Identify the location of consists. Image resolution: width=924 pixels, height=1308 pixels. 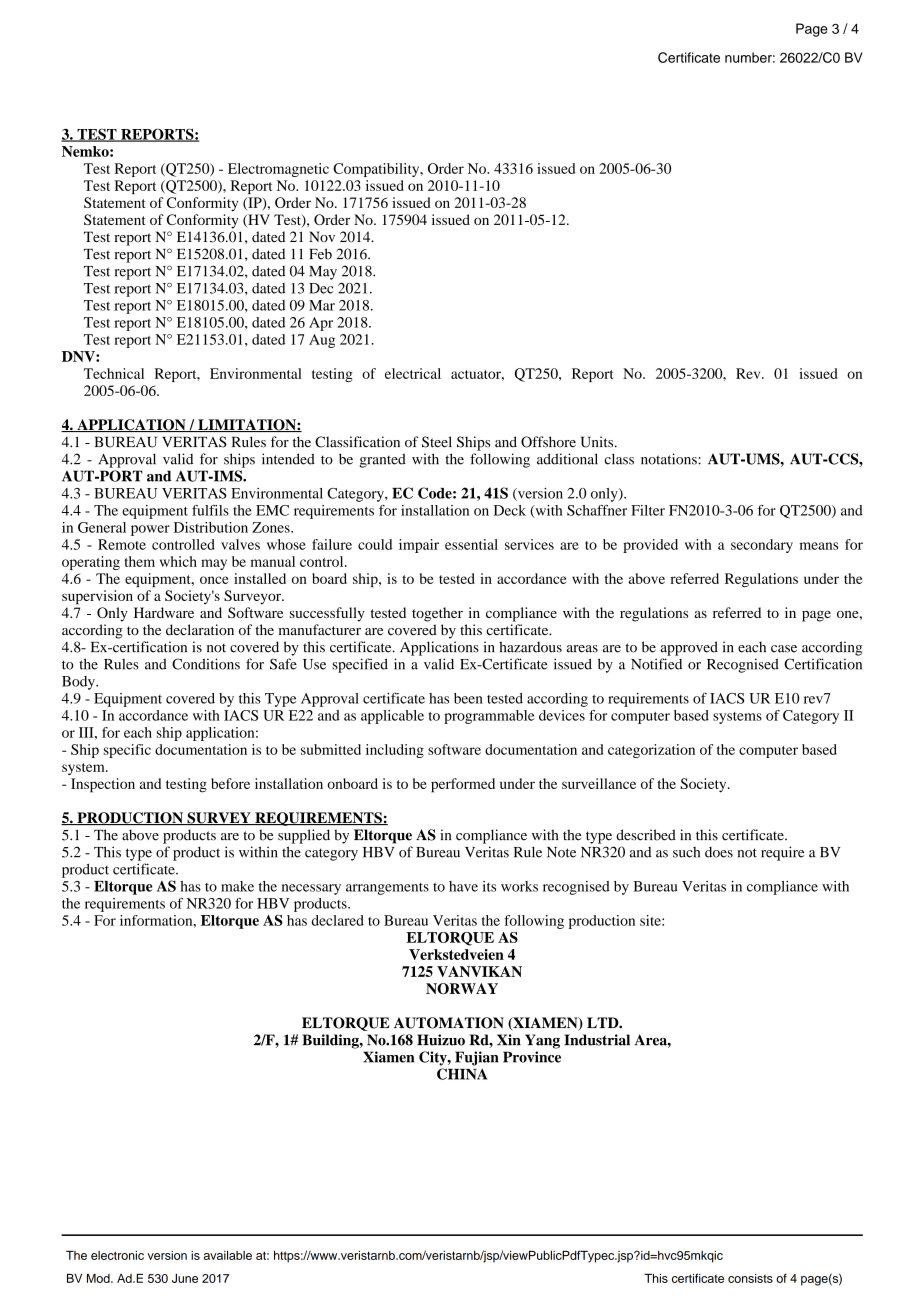
(750, 1278).
